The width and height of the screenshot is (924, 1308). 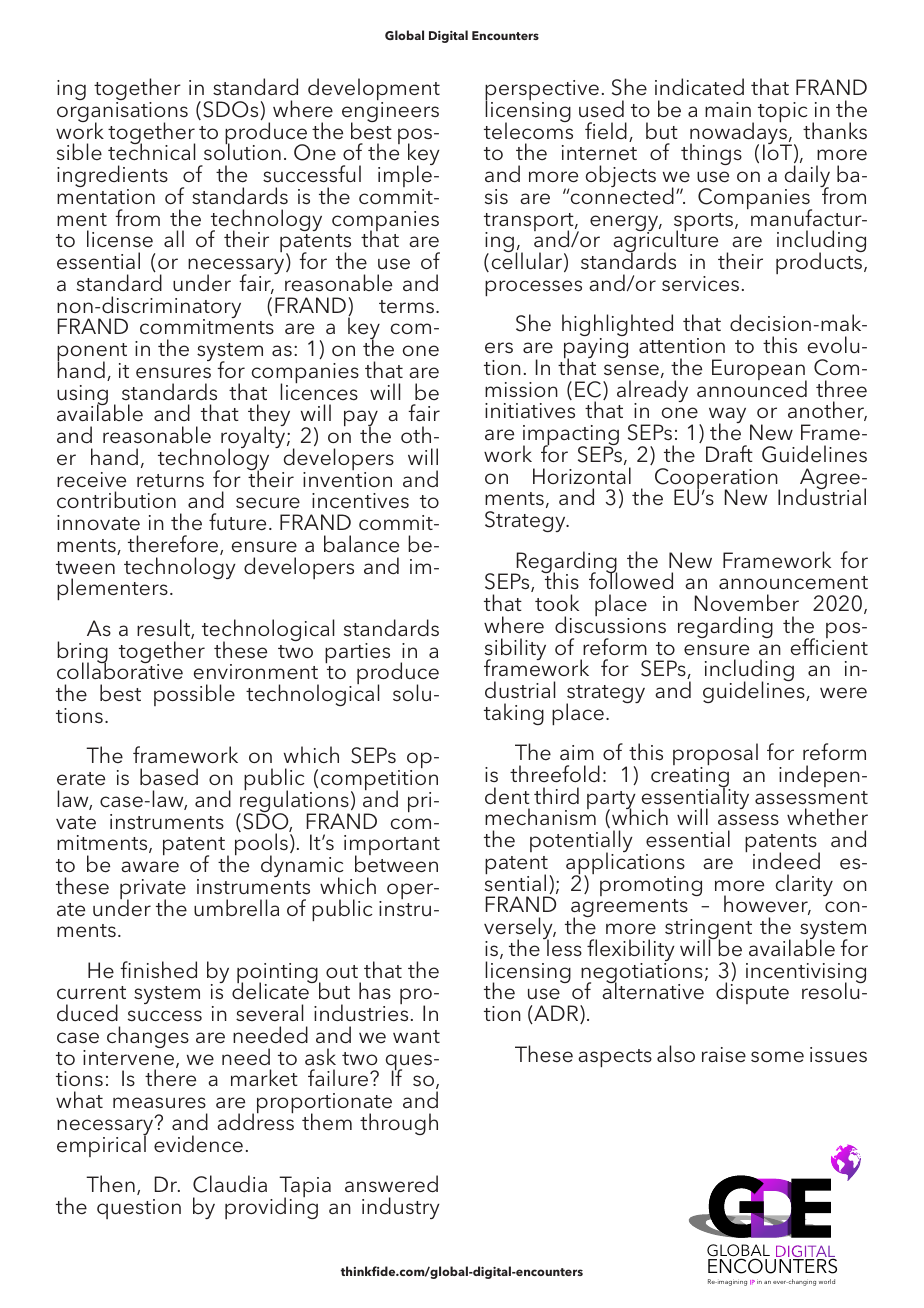 What do you see at coordinates (514, 714) in the screenshot?
I see `taking` at bounding box center [514, 714].
